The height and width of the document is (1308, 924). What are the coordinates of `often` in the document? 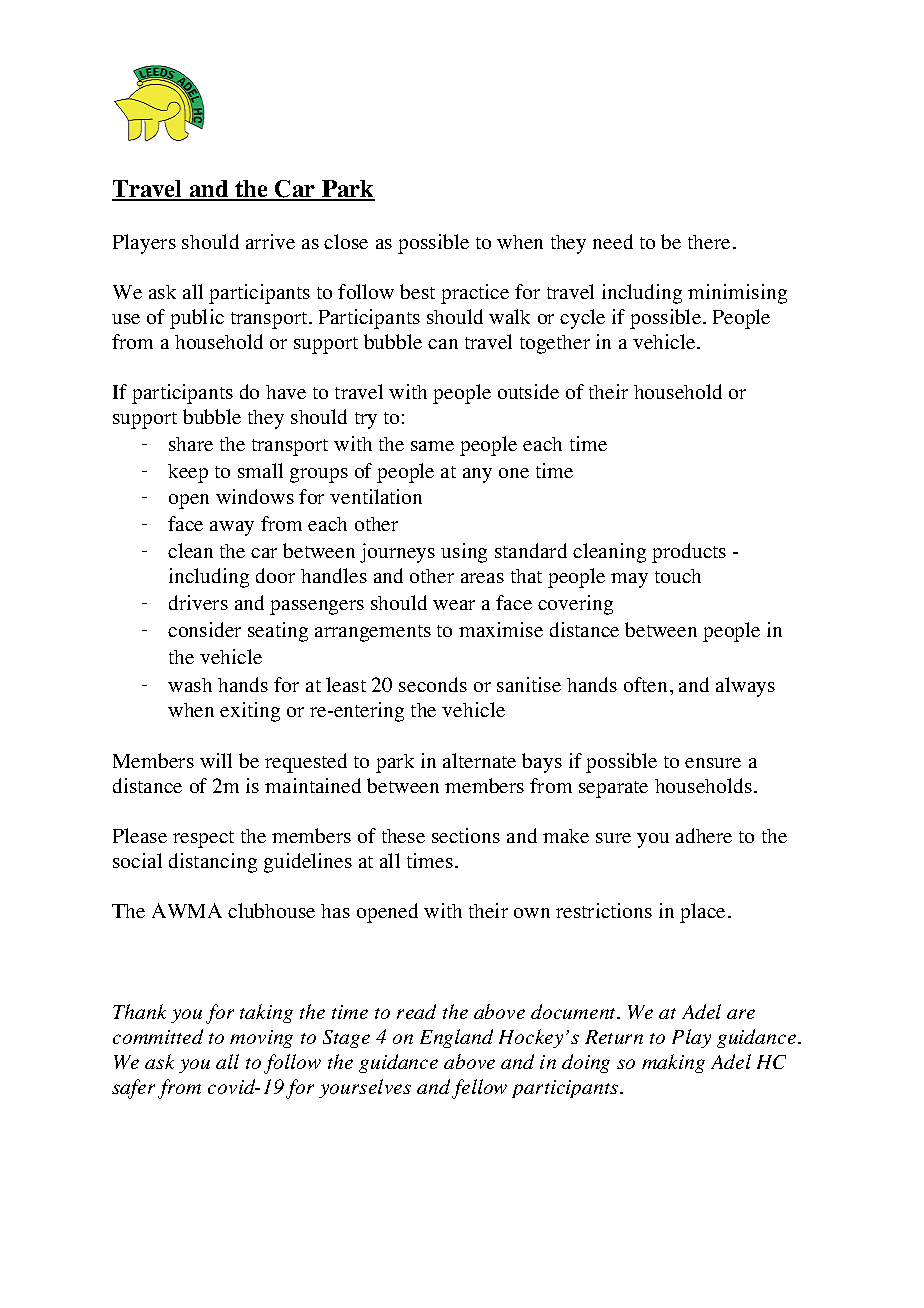 It's located at (645, 684).
